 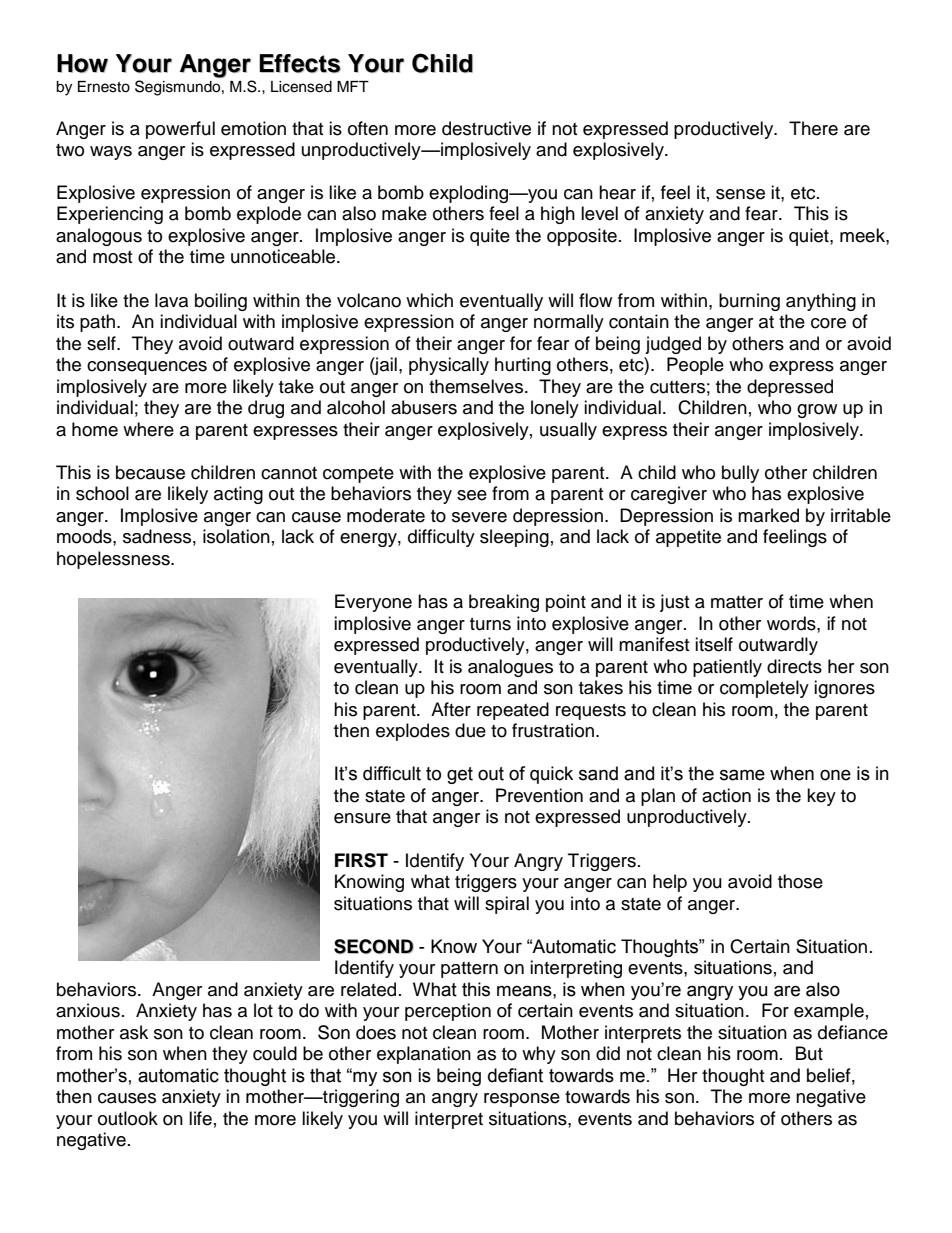 I want to click on But, so click(x=809, y=1053).
